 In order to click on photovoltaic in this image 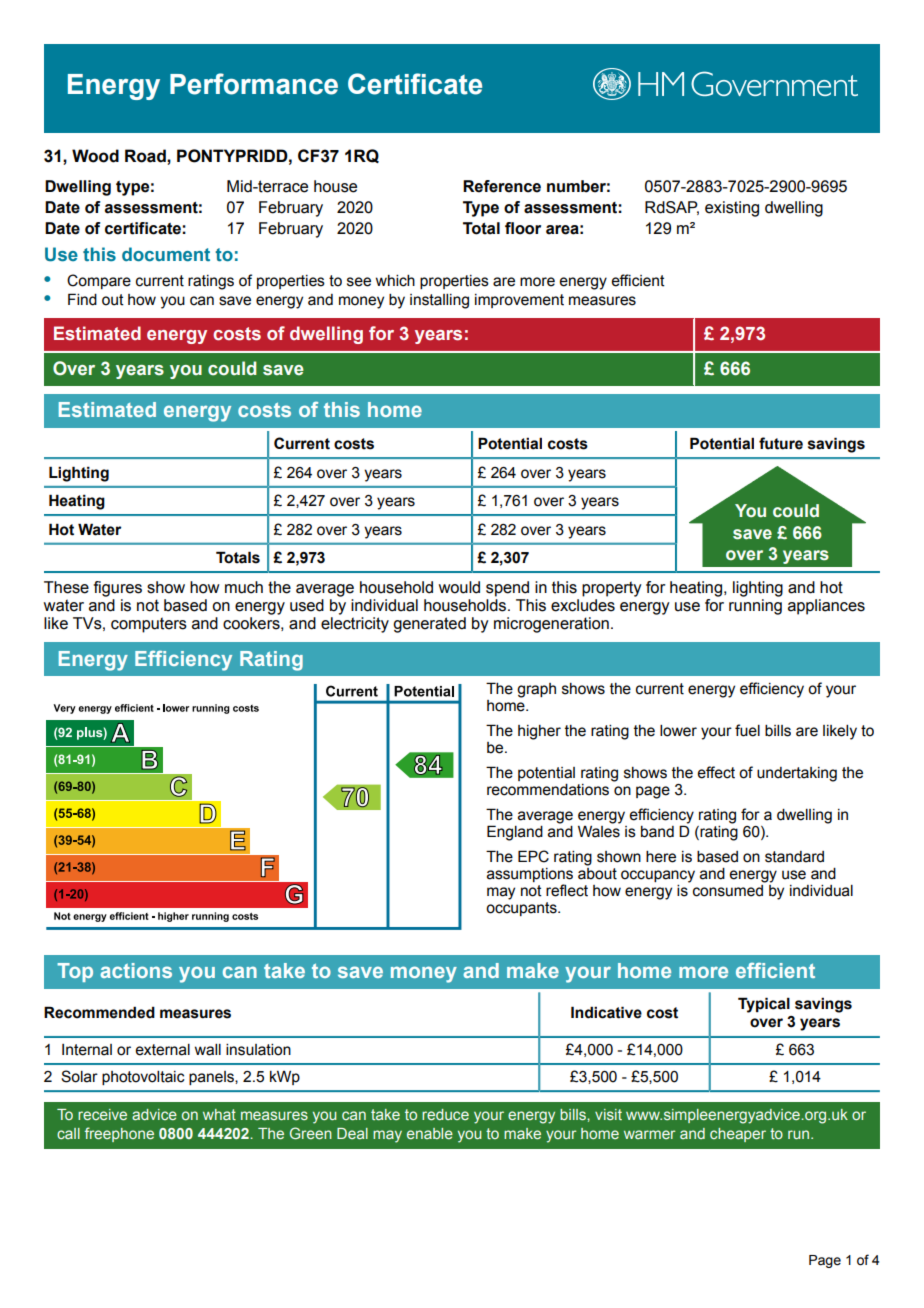, I will do `click(143, 1078)`.
